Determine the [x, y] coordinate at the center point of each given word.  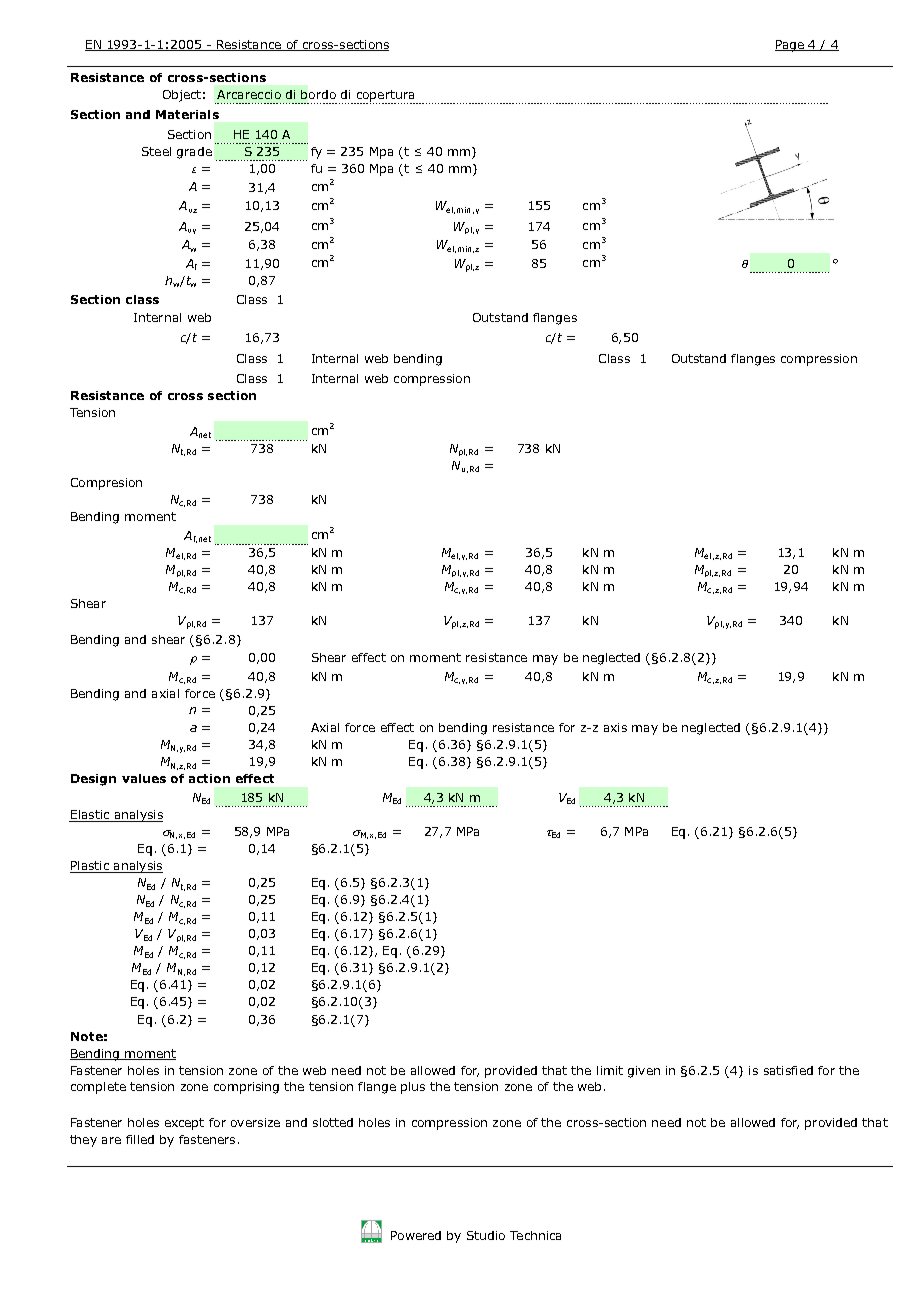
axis [615, 727]
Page [790, 46]
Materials [187, 114]
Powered [416, 1235]
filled [140, 1139]
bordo [318, 94]
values [144, 778]
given [644, 1072]
